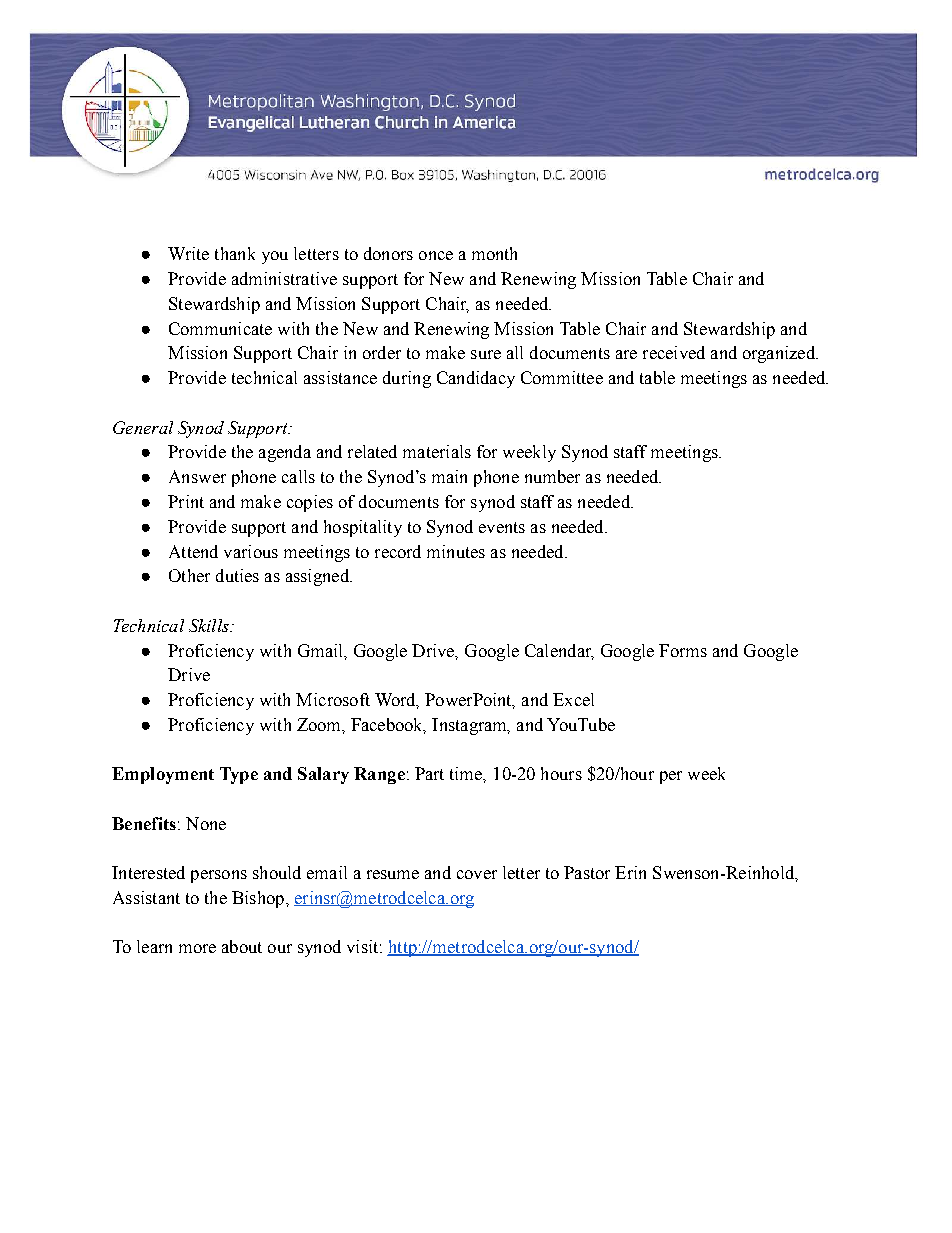 This screenshot has width=952, height=1233. Describe the element at coordinates (239, 775) in the screenshot. I see `Type` at that location.
